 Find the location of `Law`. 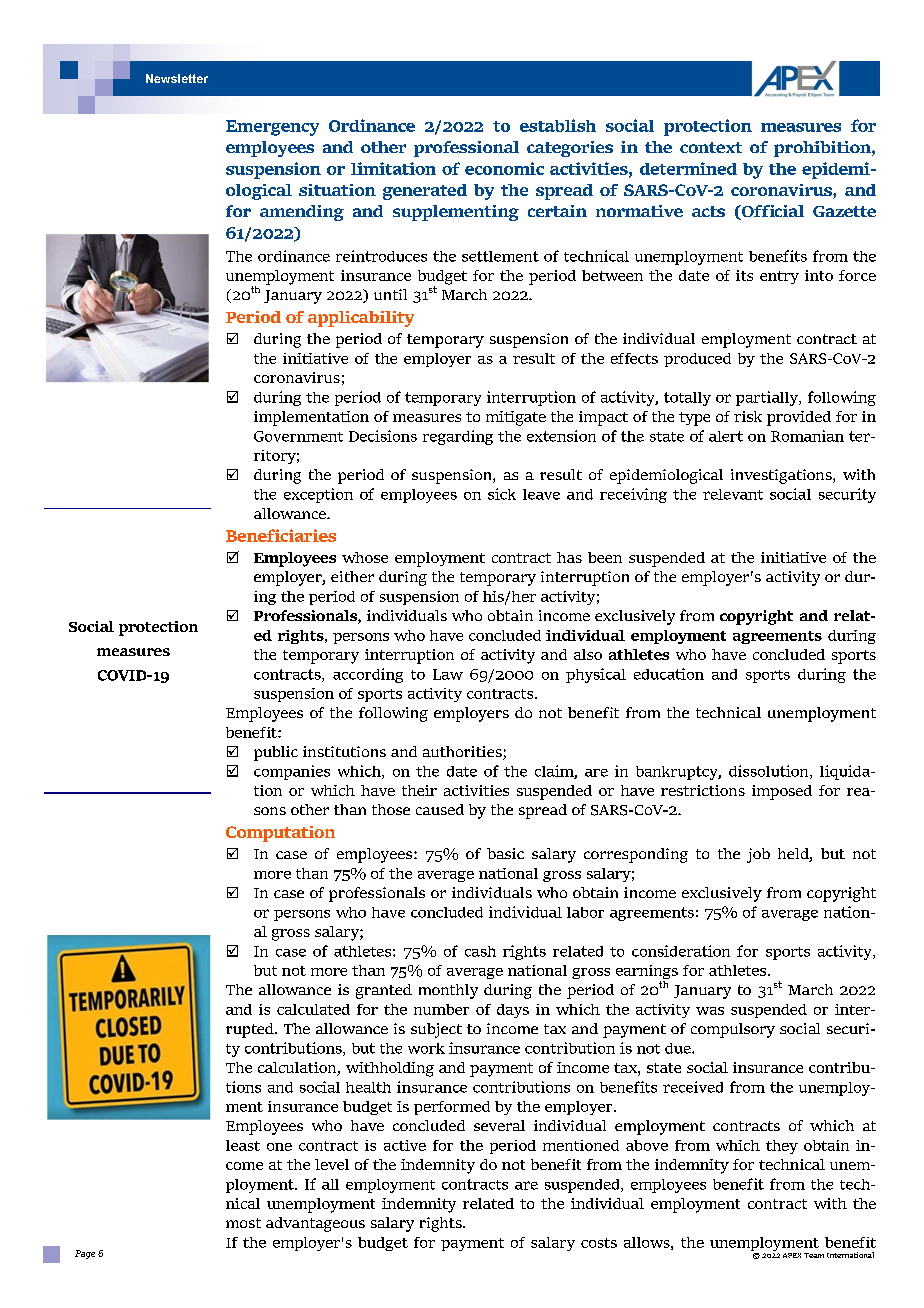

Law is located at coordinates (448, 674).
